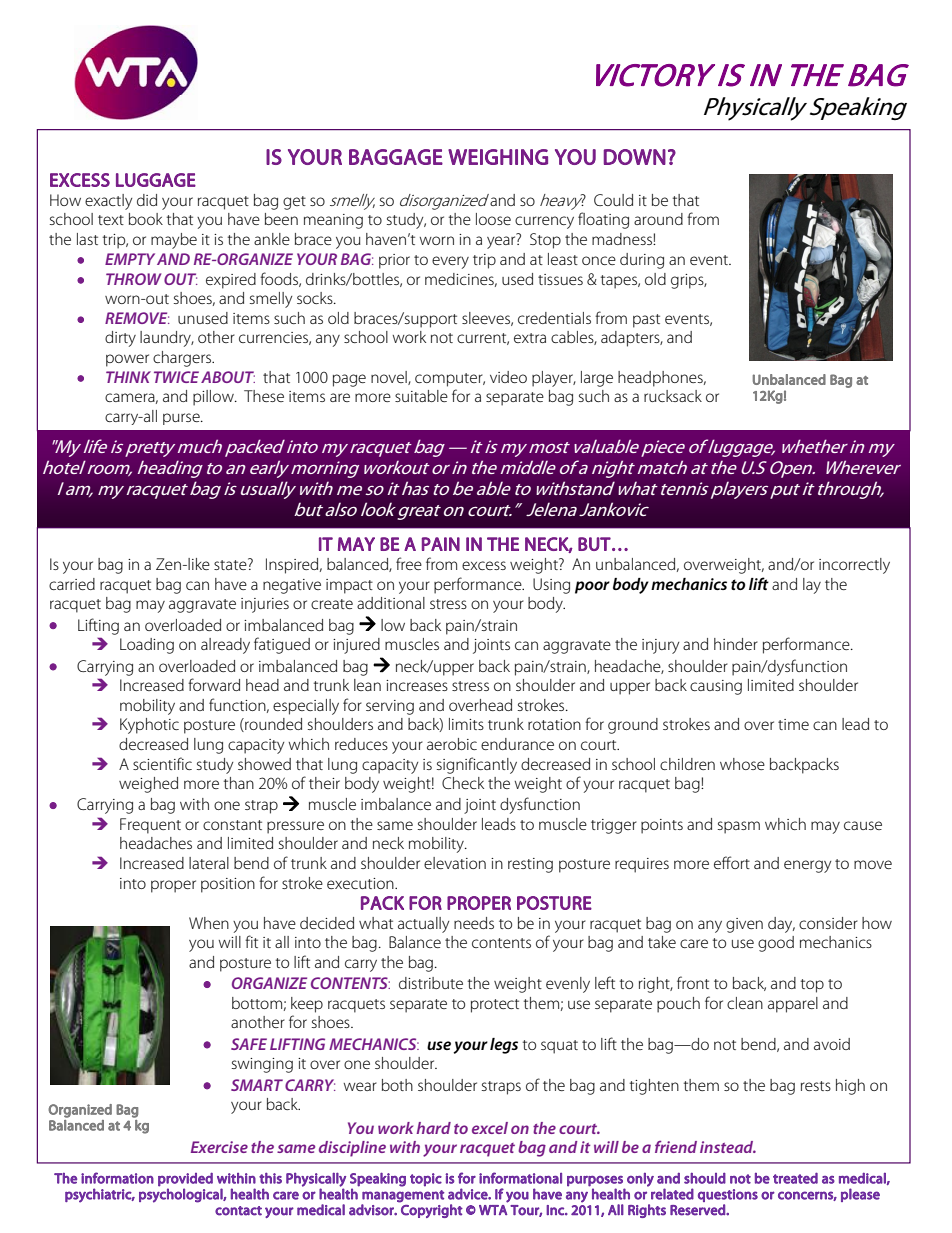 This screenshot has width=952, height=1233. I want to click on loose, so click(493, 219).
